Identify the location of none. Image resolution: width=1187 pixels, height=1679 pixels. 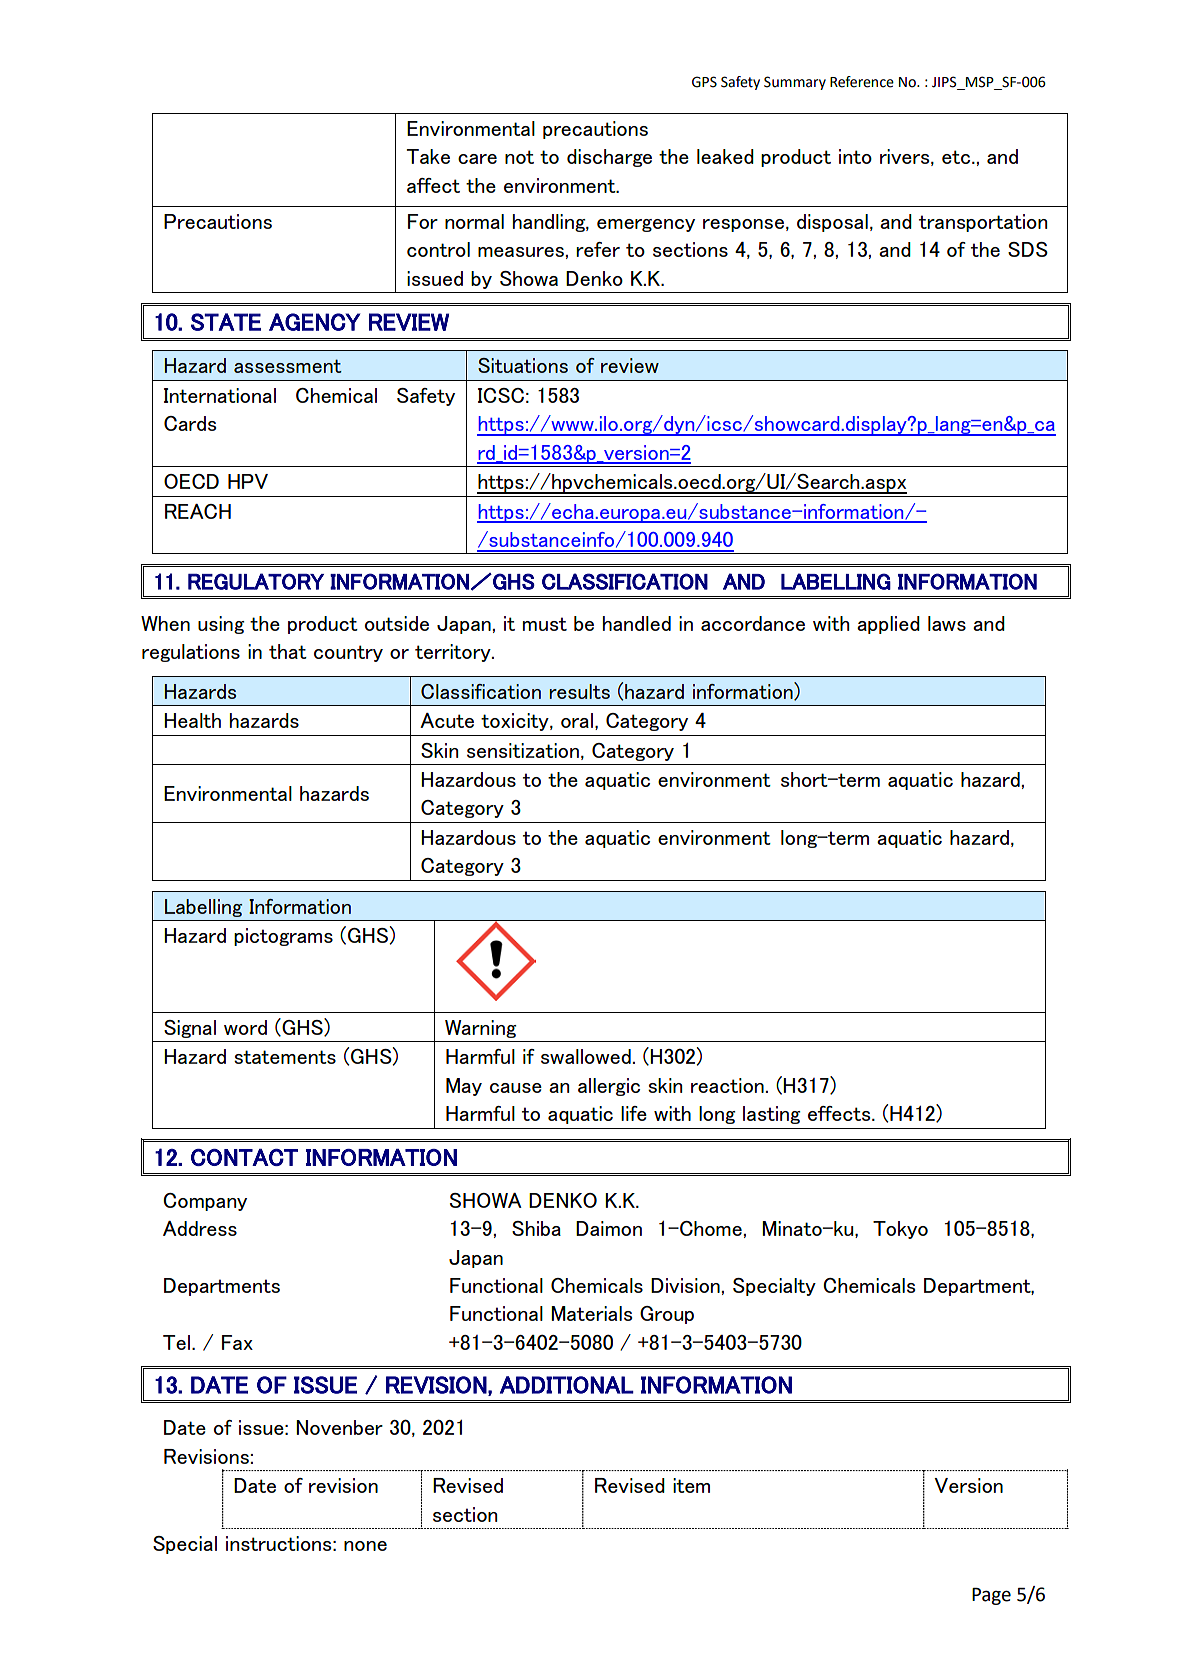
(365, 1546).
